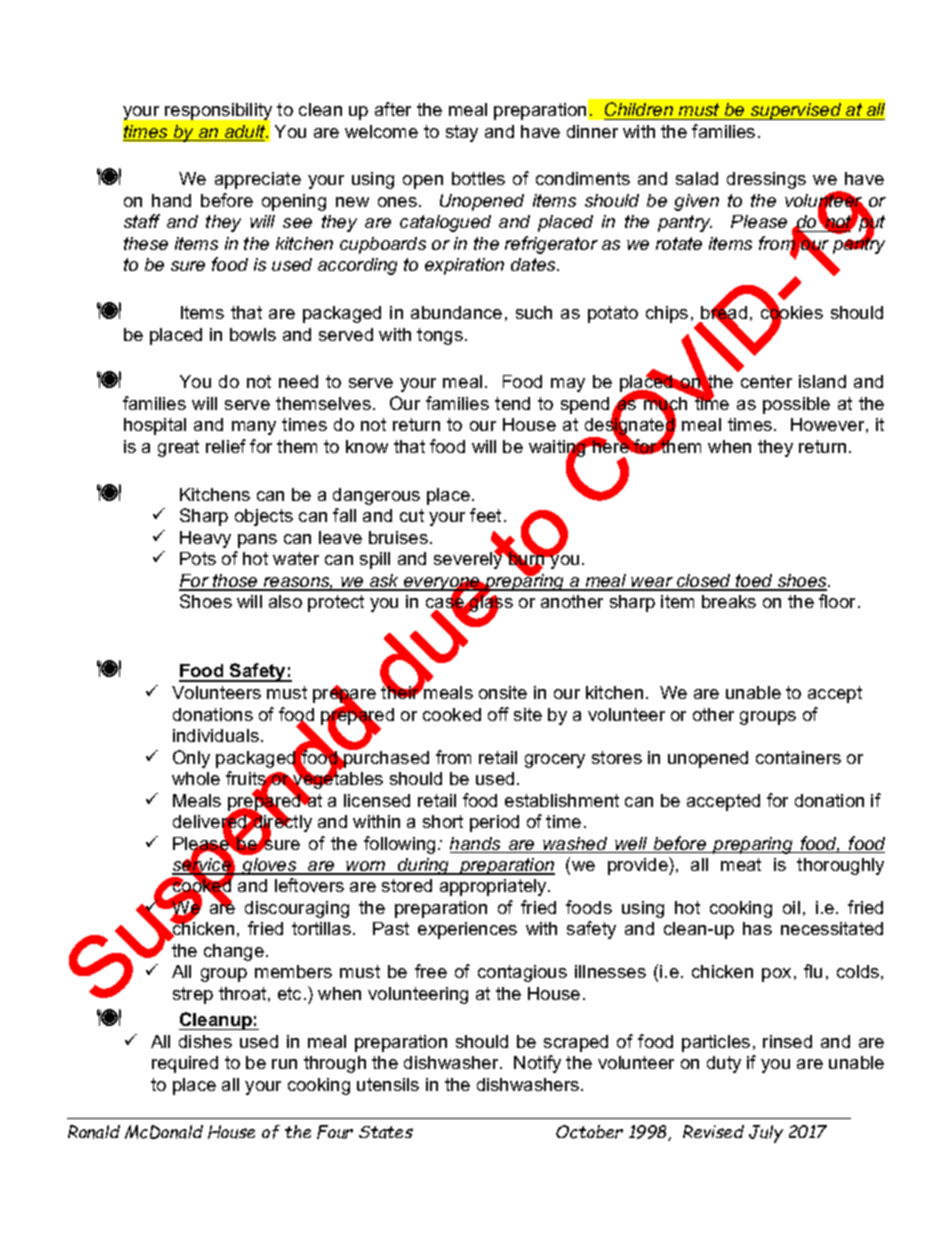 This screenshot has width=952, height=1233. I want to click on hospital, so click(155, 426).
